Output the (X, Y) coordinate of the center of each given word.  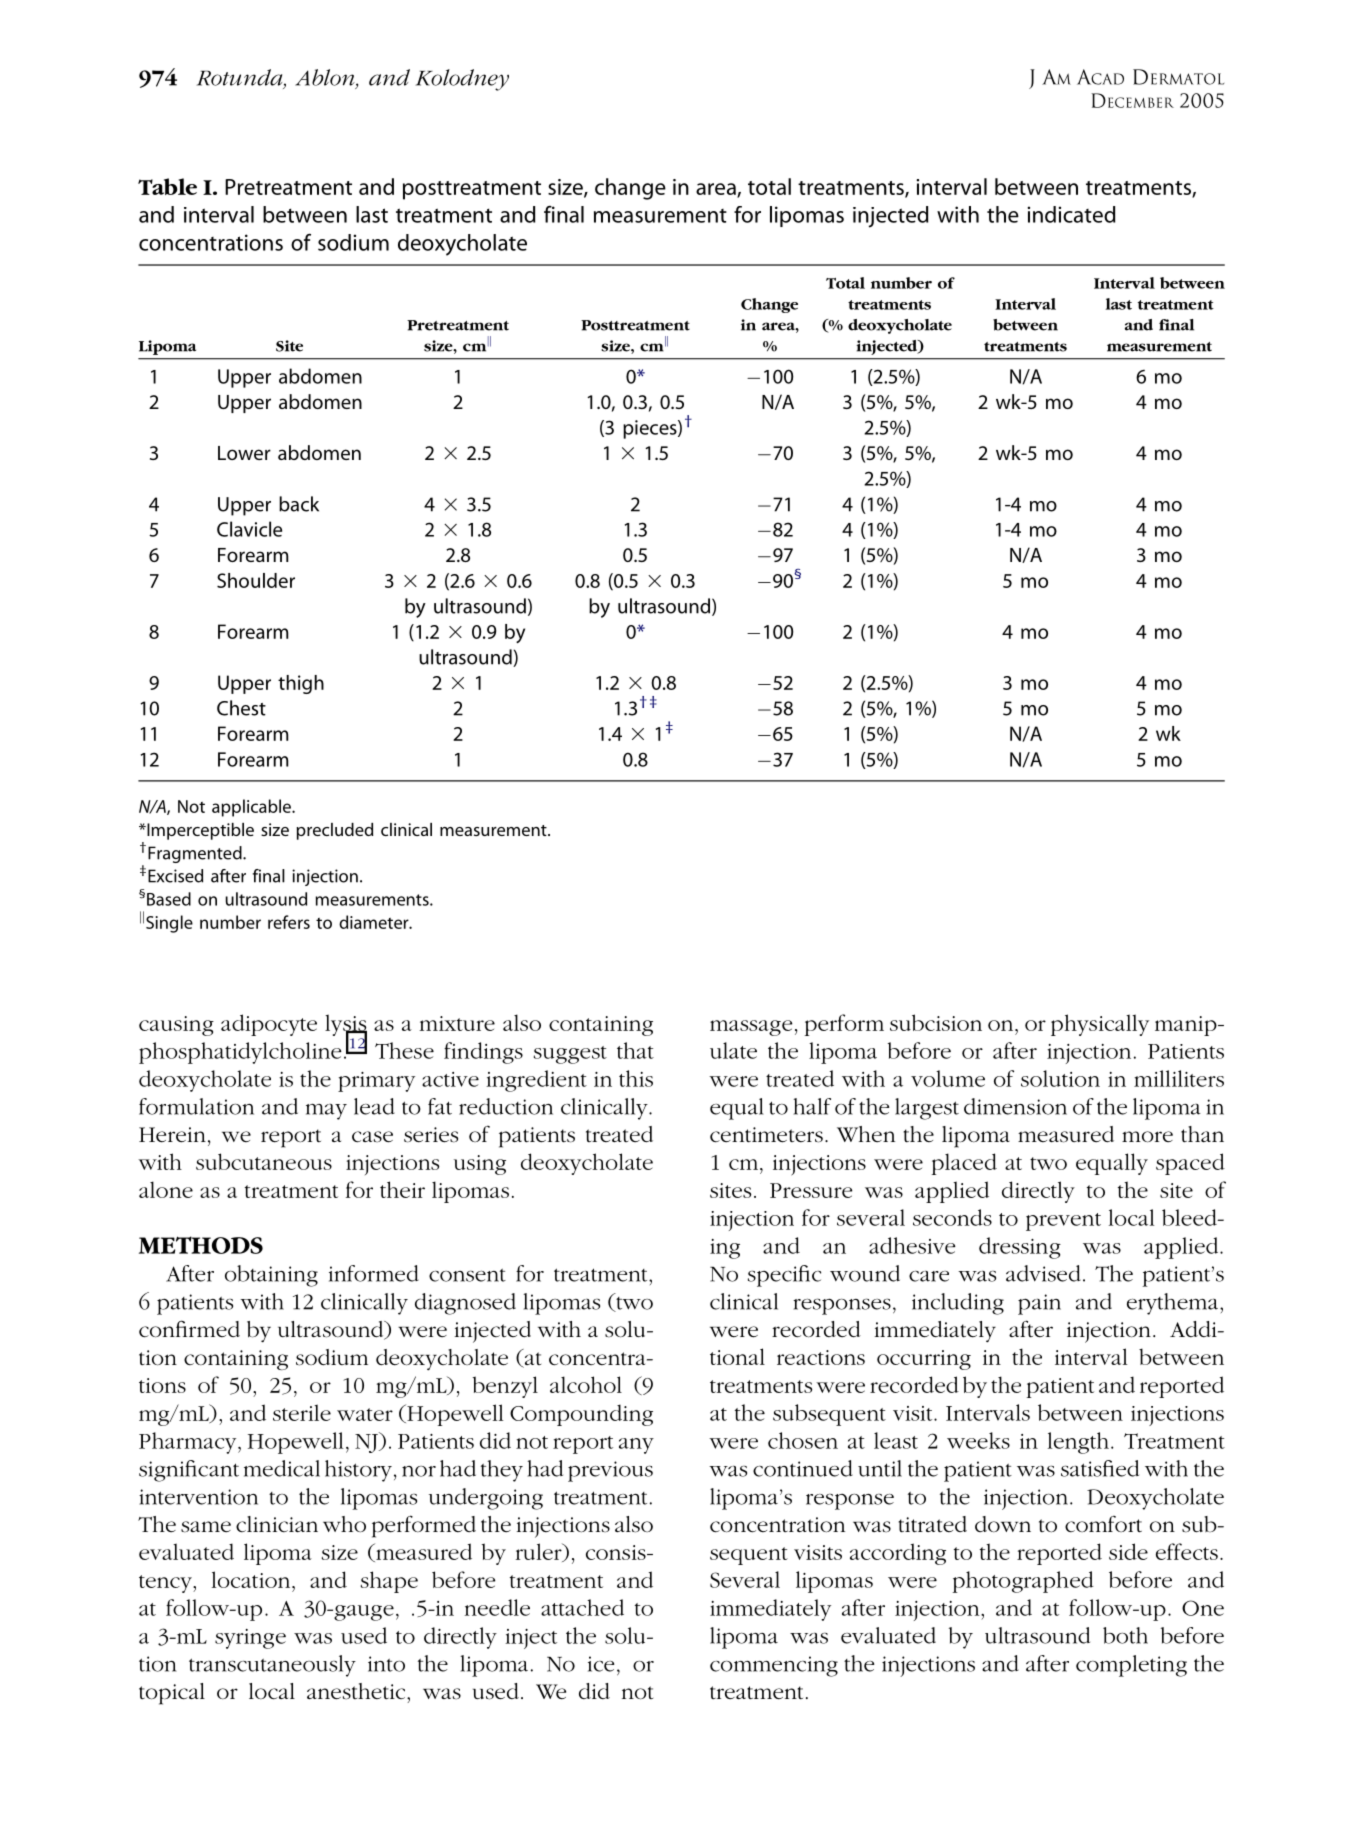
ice (601, 1664)
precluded (334, 831)
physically (1100, 1025)
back (299, 504)
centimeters (766, 1135)
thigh (301, 684)
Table (167, 186)
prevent (1063, 1222)
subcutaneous (264, 1161)
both (1125, 1635)
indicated (1071, 214)
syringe (250, 1639)
